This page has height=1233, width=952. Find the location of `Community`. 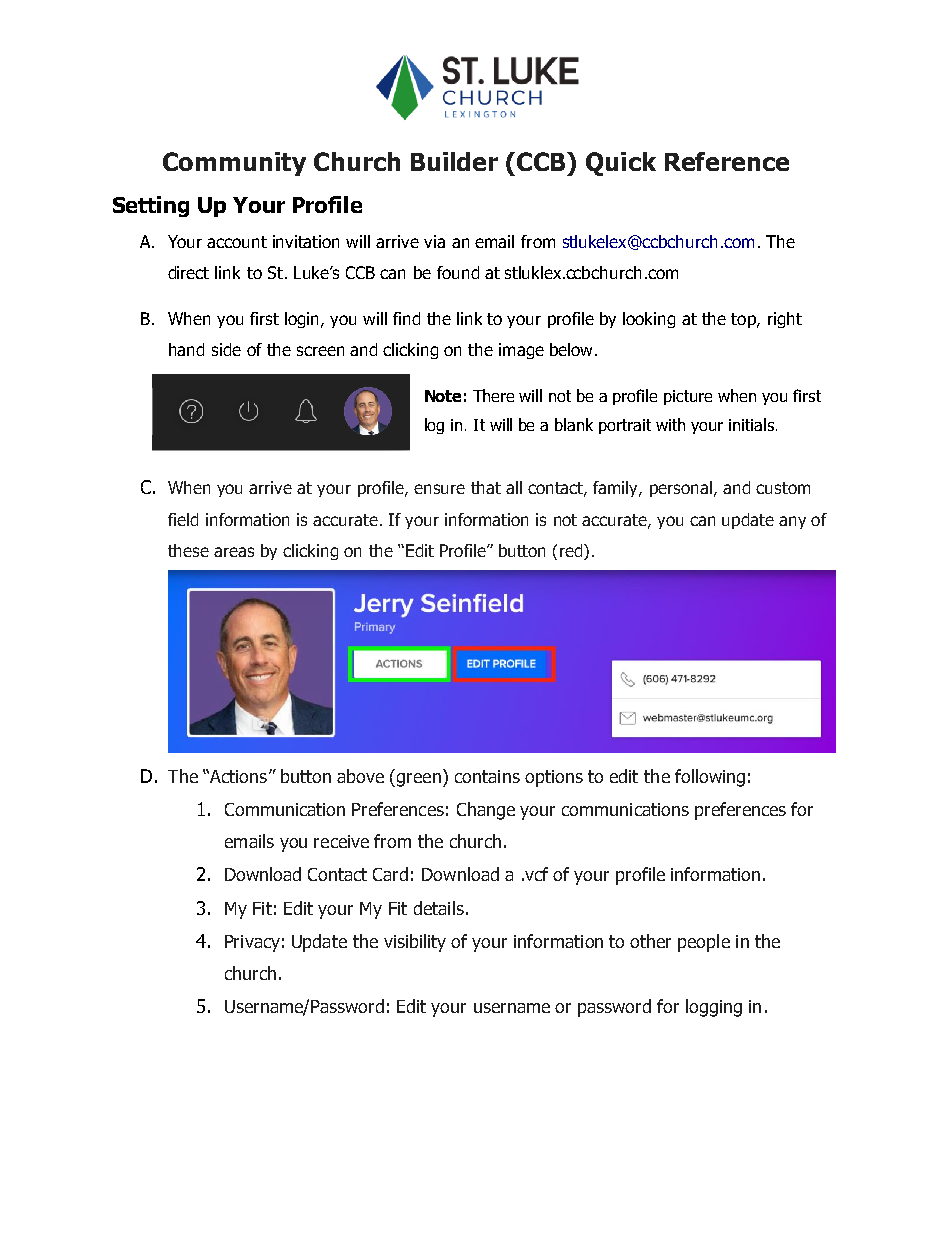

Community is located at coordinates (234, 164).
